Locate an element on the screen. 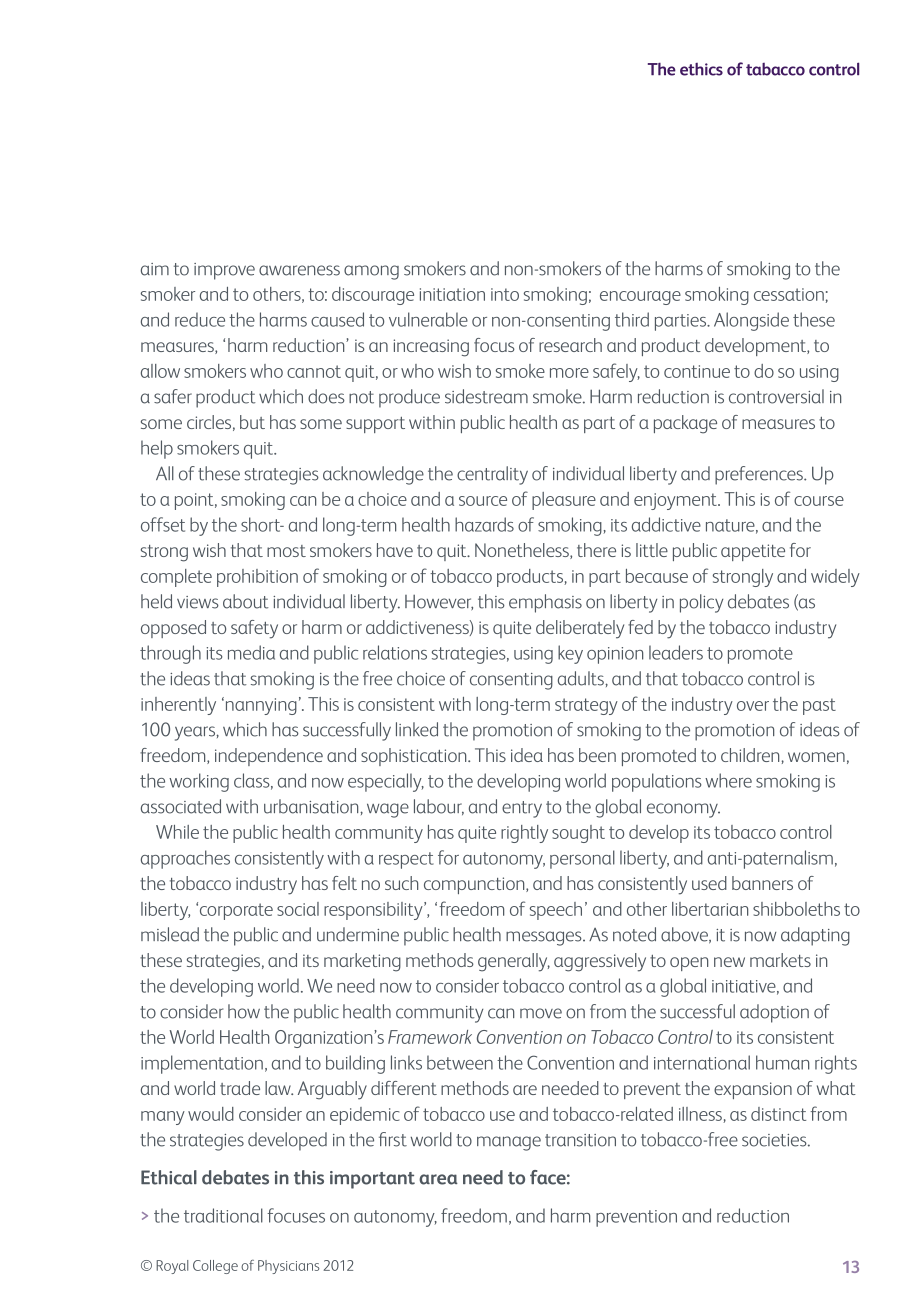 The width and height of the screenshot is (924, 1310). ethics is located at coordinates (701, 69).
